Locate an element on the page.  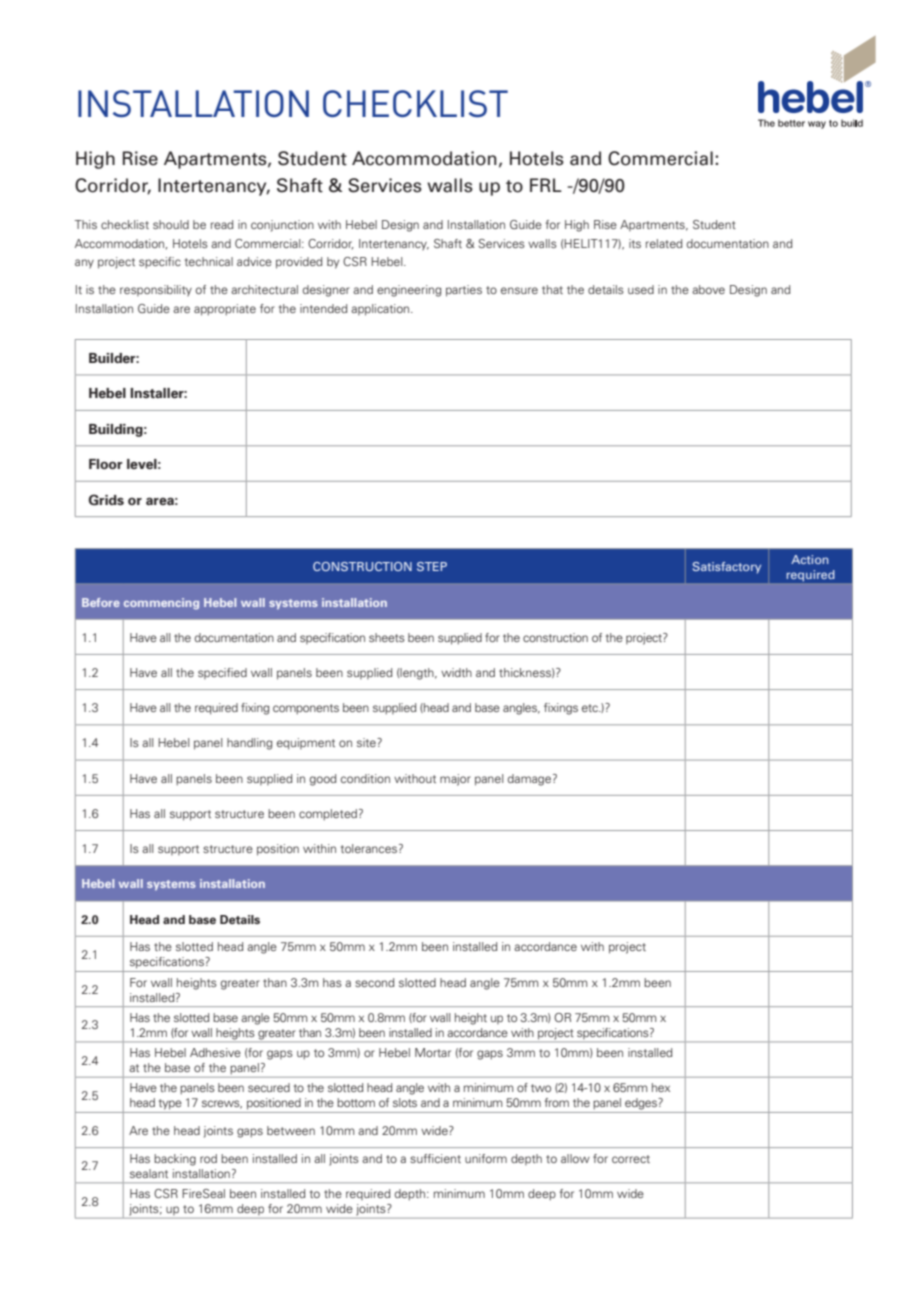
hex is located at coordinates (661, 1087).
